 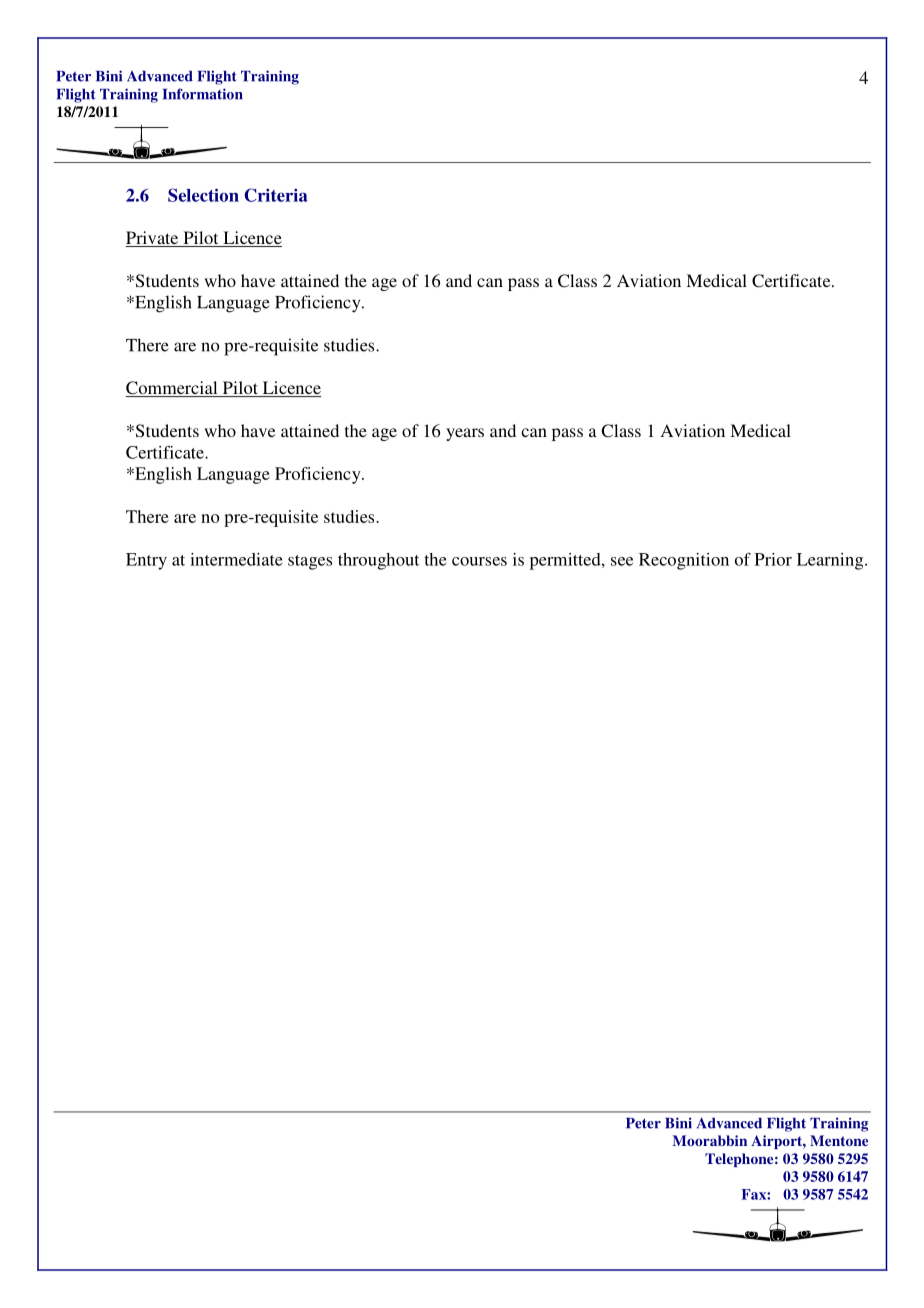 What do you see at coordinates (276, 195) in the page?
I see `Criteria` at bounding box center [276, 195].
